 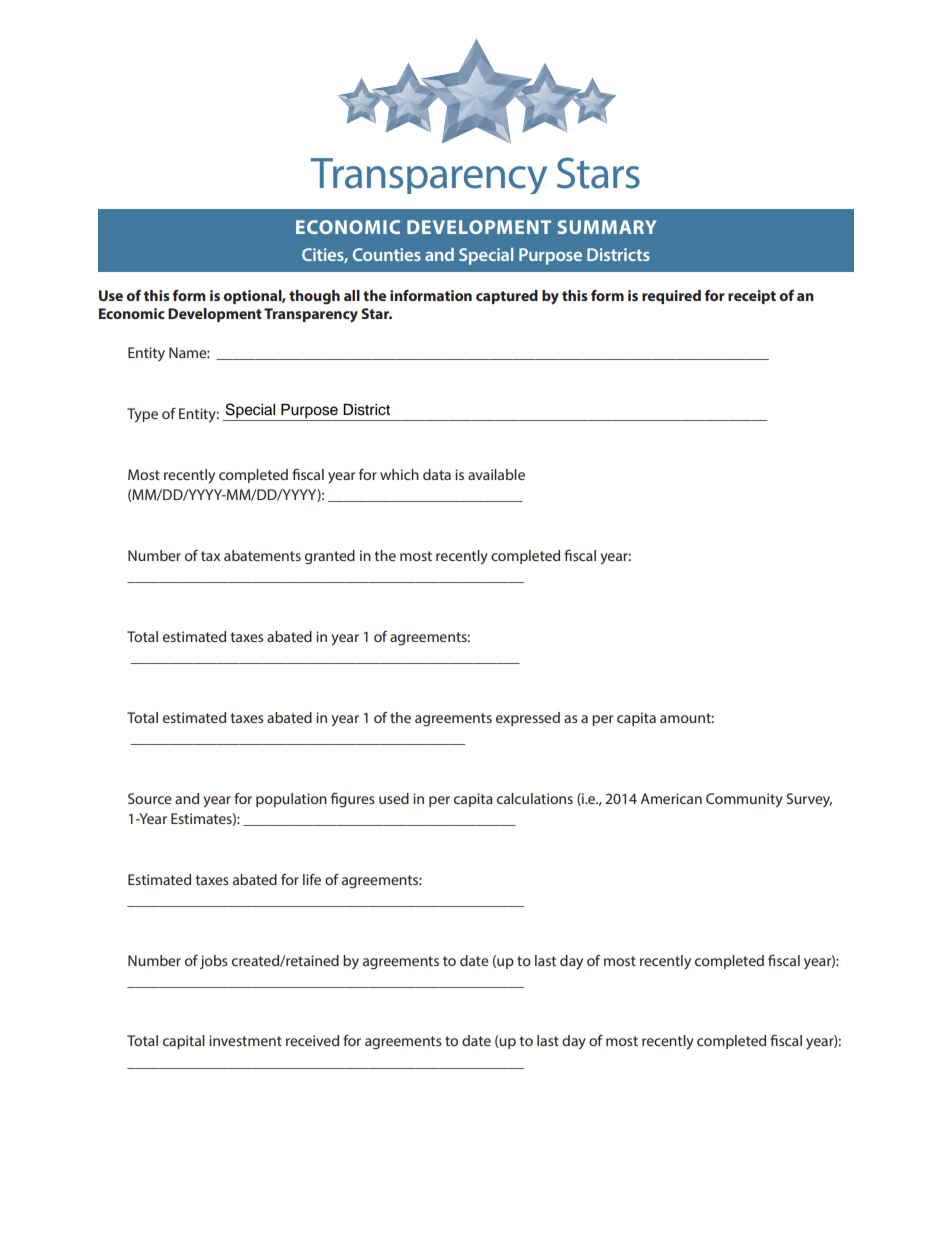 I want to click on Community, so click(x=744, y=800).
